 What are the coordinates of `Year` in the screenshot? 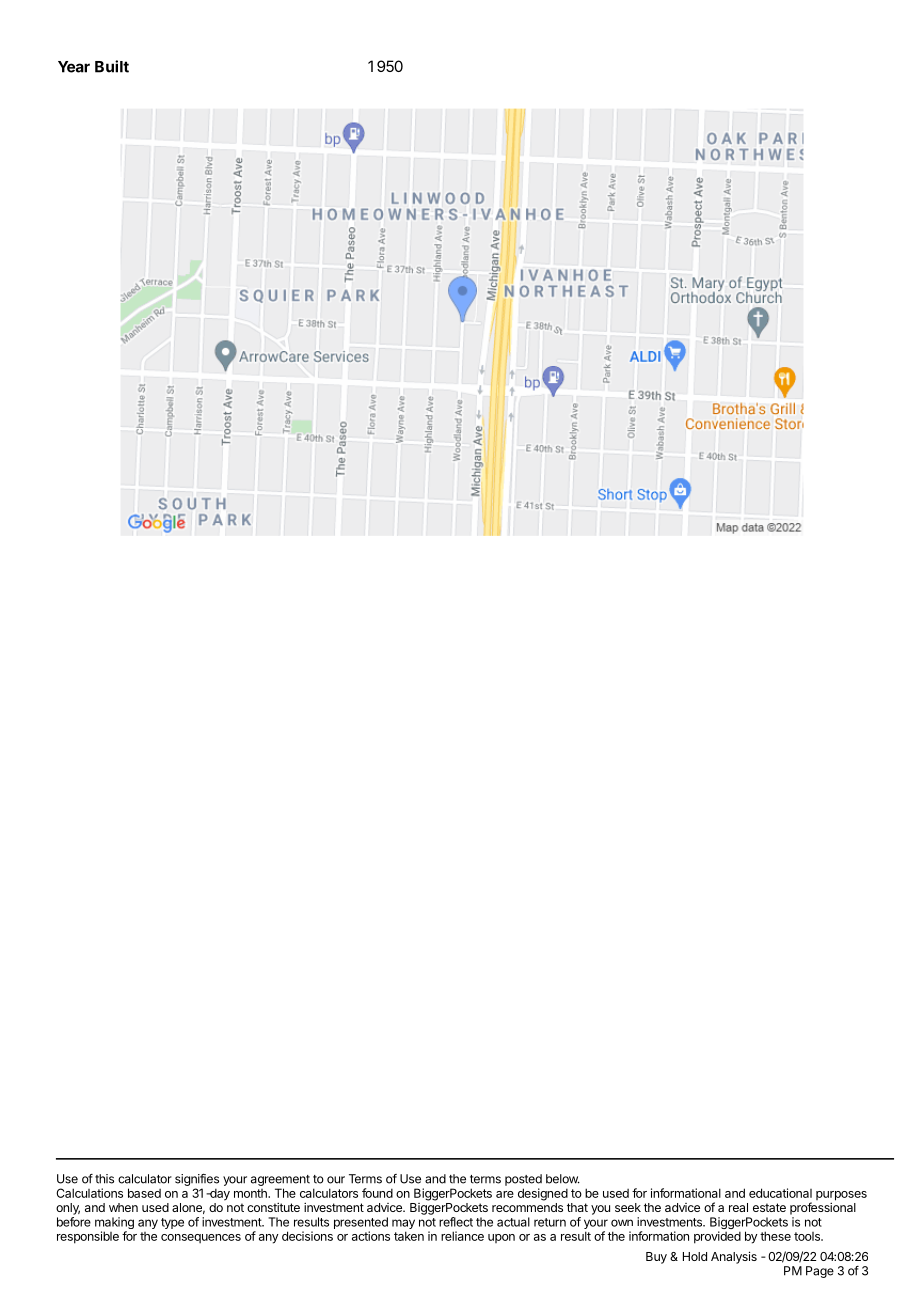 It's located at (74, 67).
